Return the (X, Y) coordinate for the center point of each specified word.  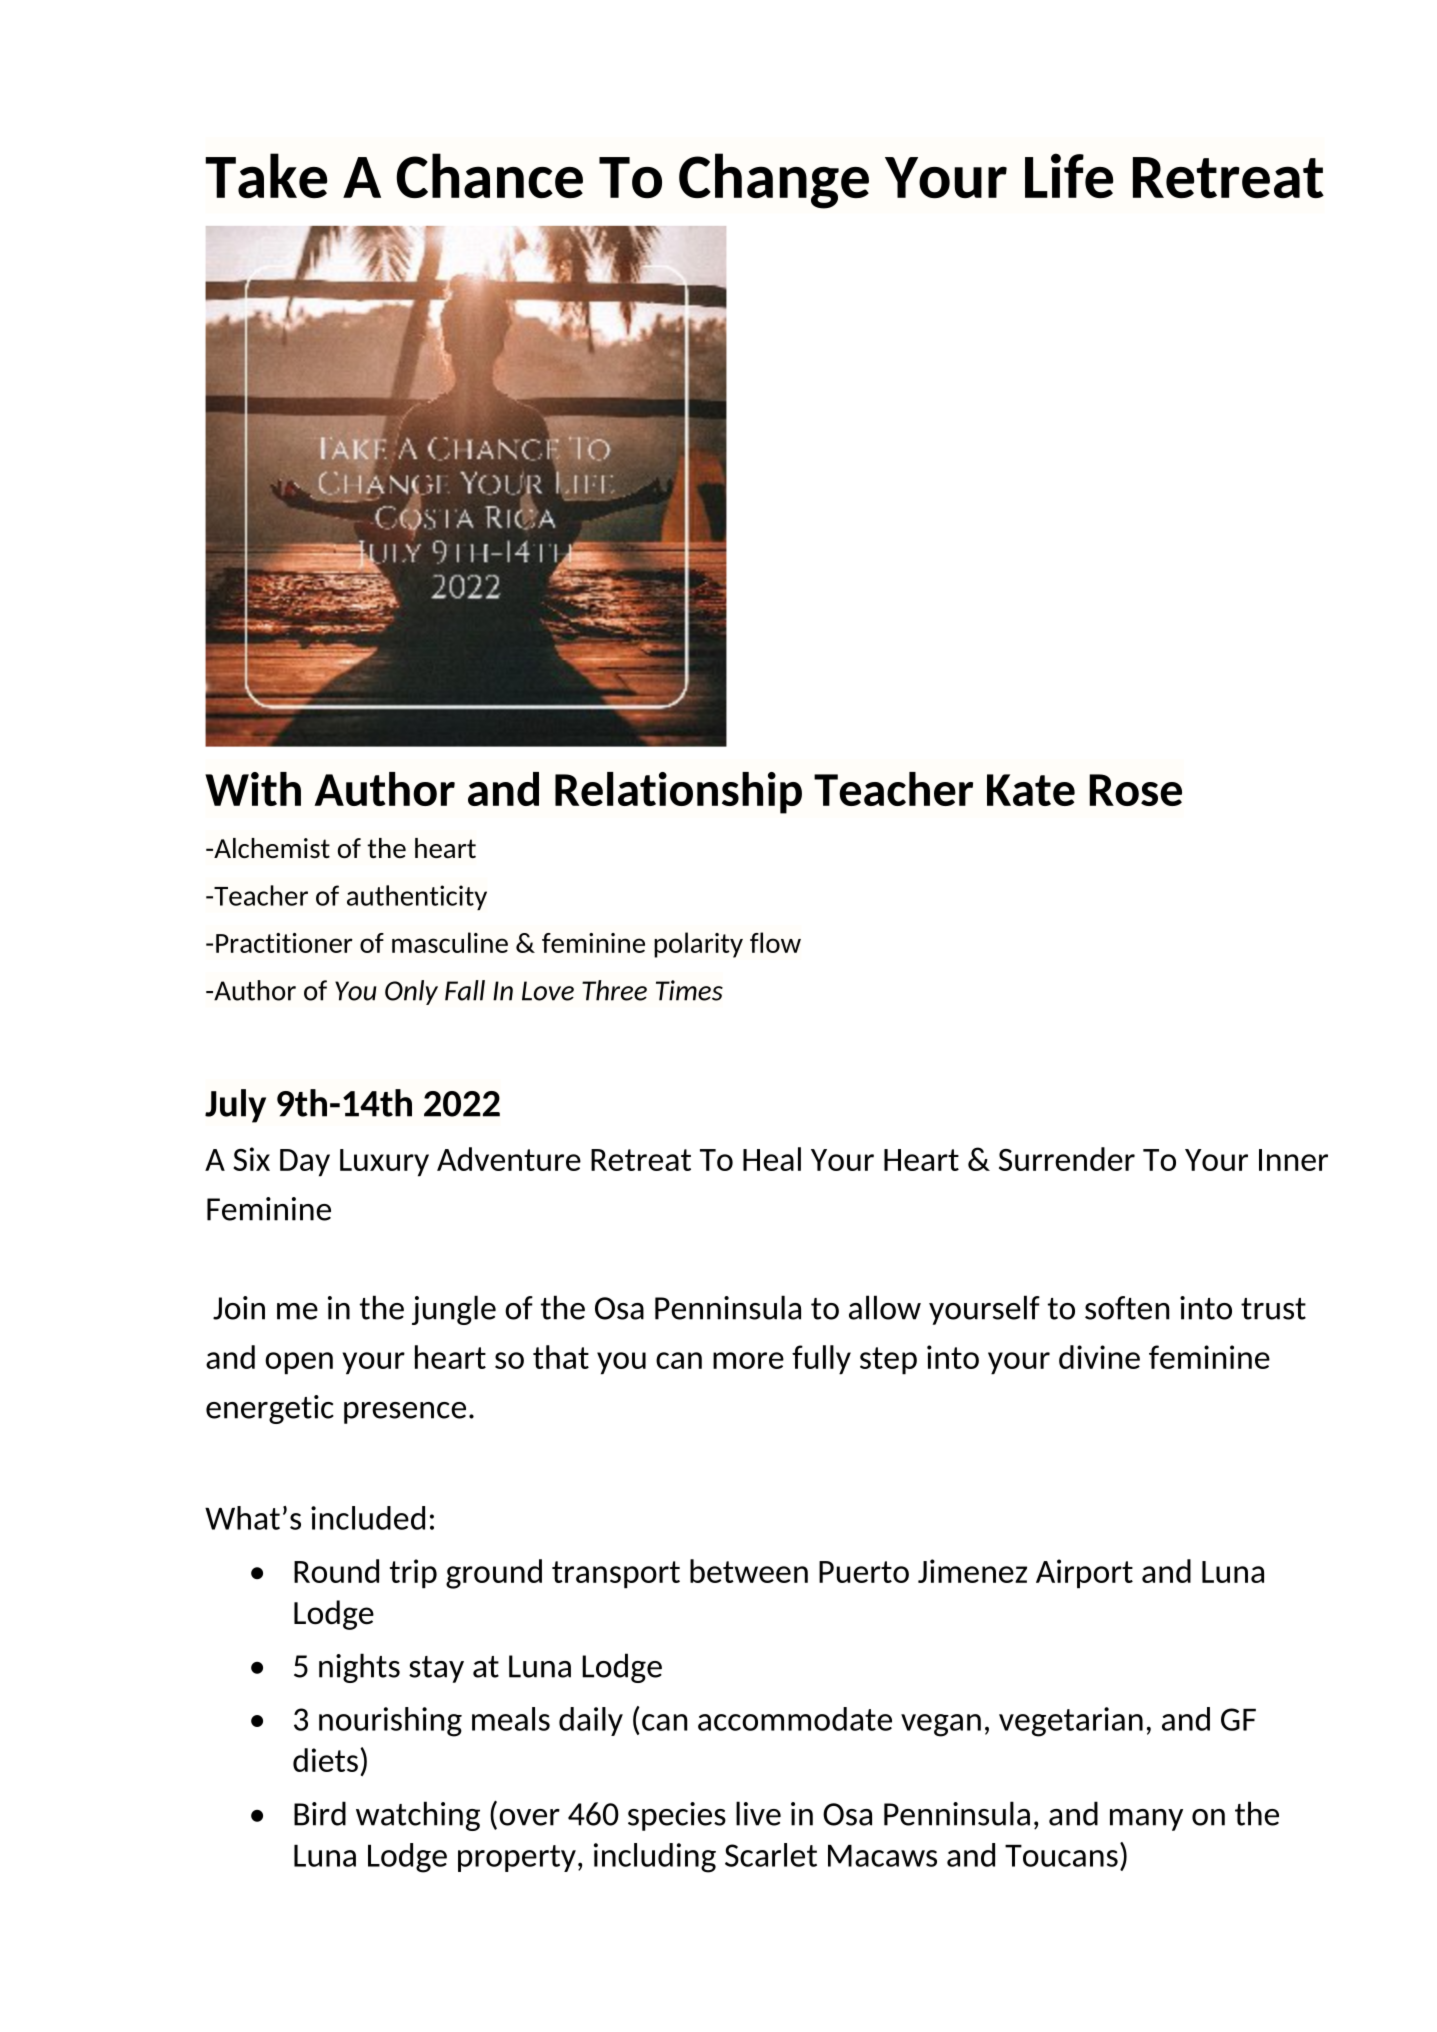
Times (689, 990)
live (758, 1813)
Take (266, 176)
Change (774, 181)
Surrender (1067, 1159)
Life (1069, 175)
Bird (320, 1813)
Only (411, 992)
